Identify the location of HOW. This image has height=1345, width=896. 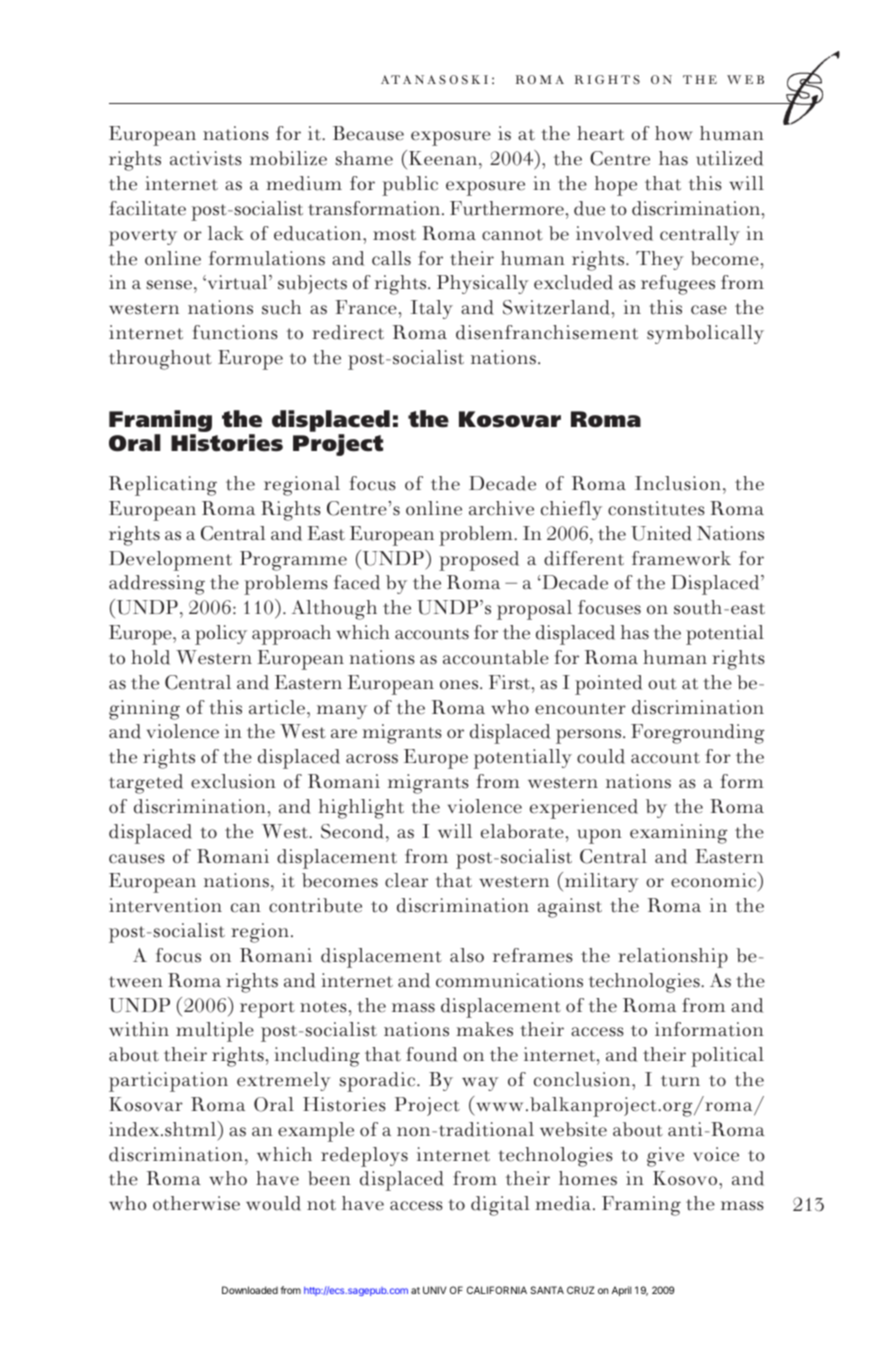
(674, 133).
